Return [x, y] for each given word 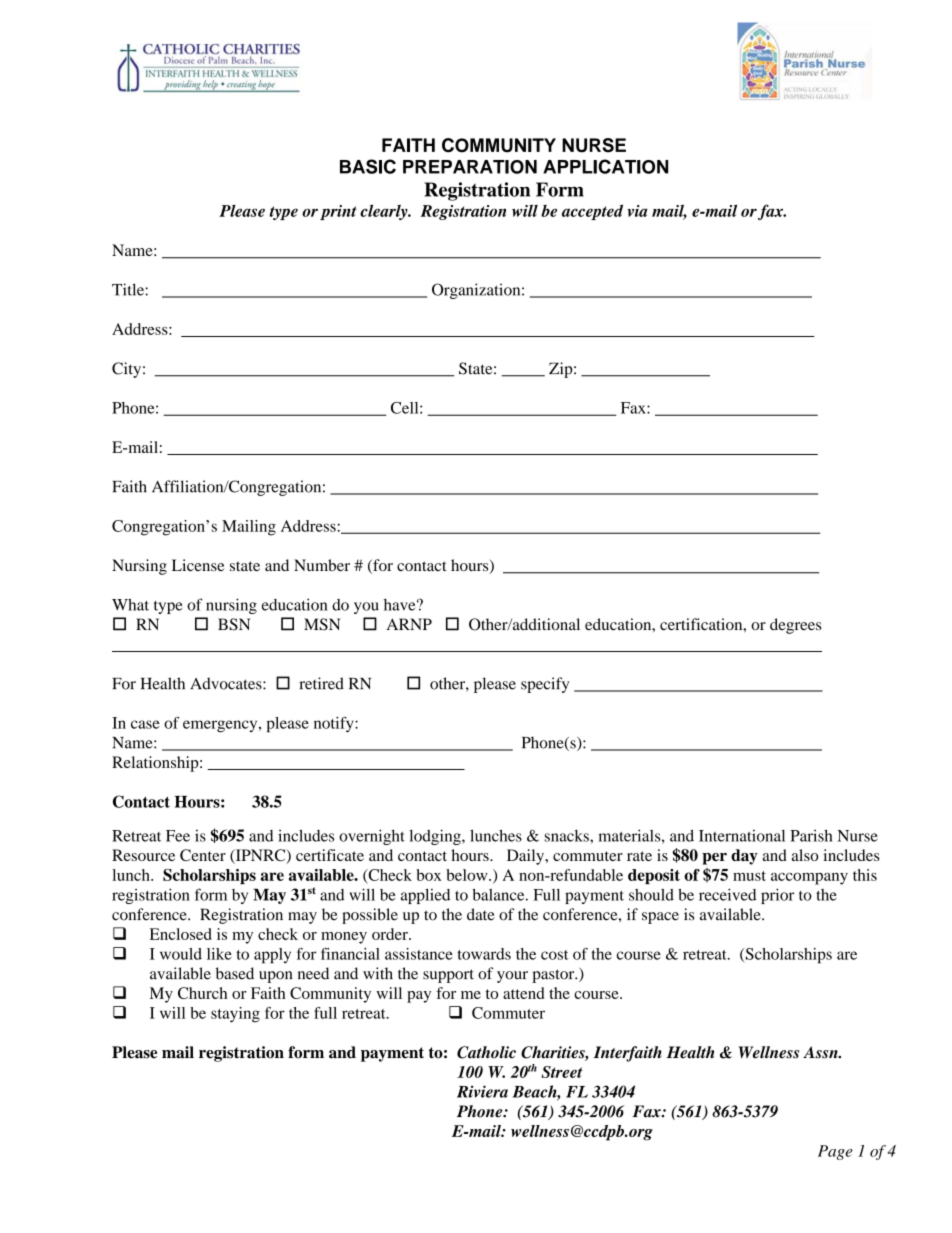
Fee [178, 836]
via [637, 211]
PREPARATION [470, 167]
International [742, 835]
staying [235, 1015]
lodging [436, 837]
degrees [795, 626]
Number [322, 565]
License [198, 565]
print [338, 212]
